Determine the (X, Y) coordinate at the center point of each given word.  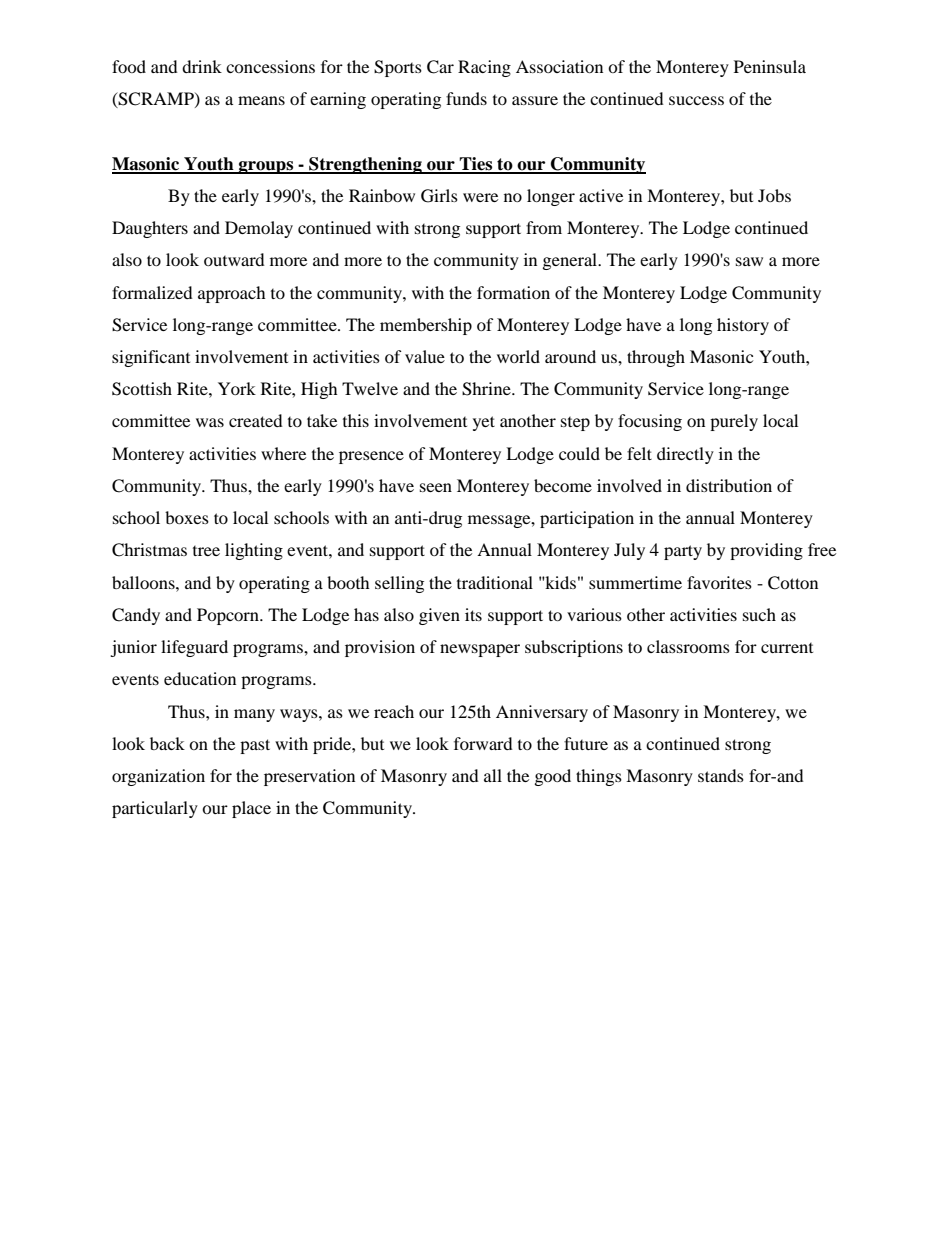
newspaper (480, 650)
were (480, 197)
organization (158, 777)
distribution (729, 485)
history (743, 326)
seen (436, 487)
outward (234, 259)
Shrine (487, 389)
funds (466, 98)
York (237, 388)
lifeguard (194, 648)
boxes (187, 517)
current (787, 648)
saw (749, 261)
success (696, 100)
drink (202, 66)
